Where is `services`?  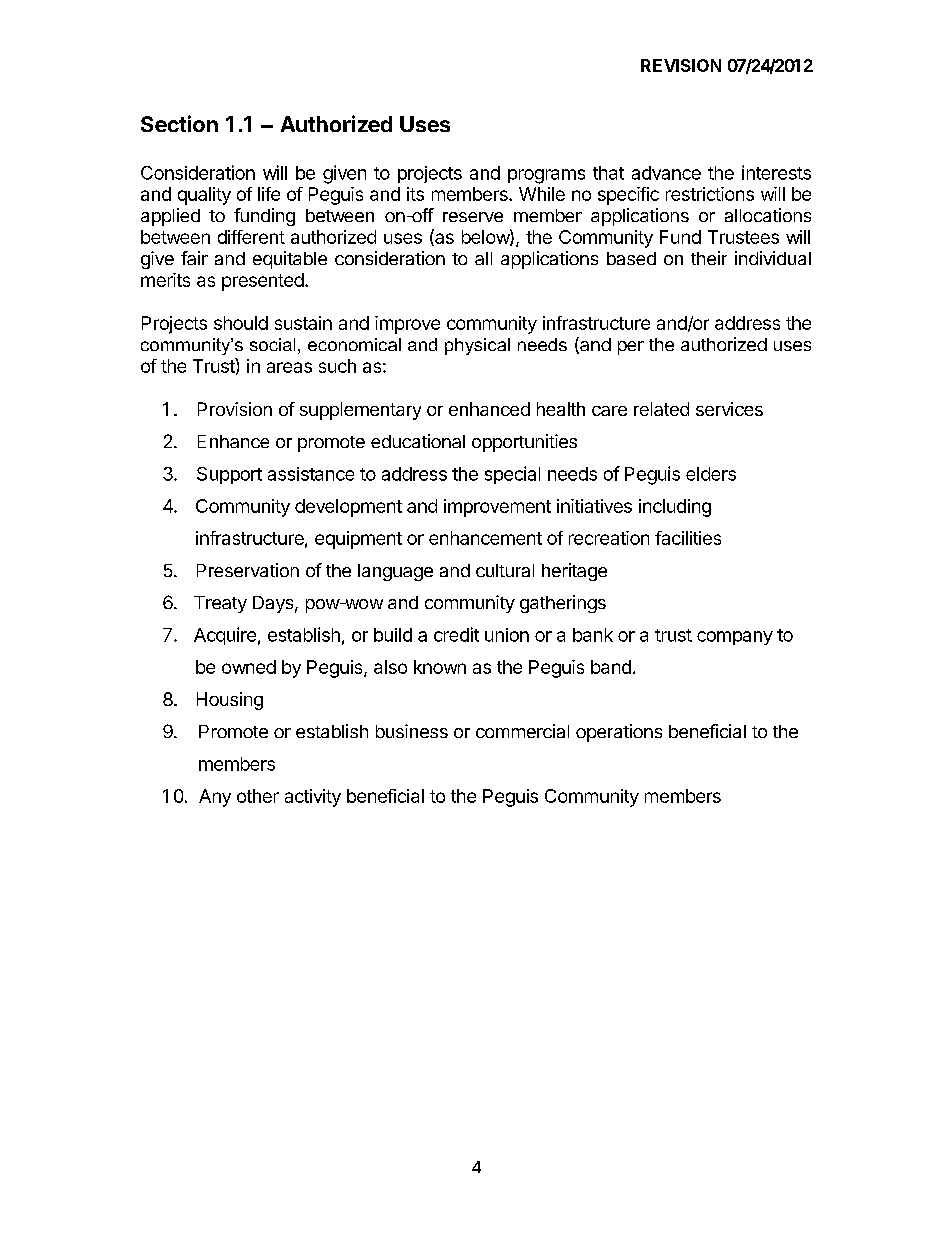 services is located at coordinates (729, 409).
